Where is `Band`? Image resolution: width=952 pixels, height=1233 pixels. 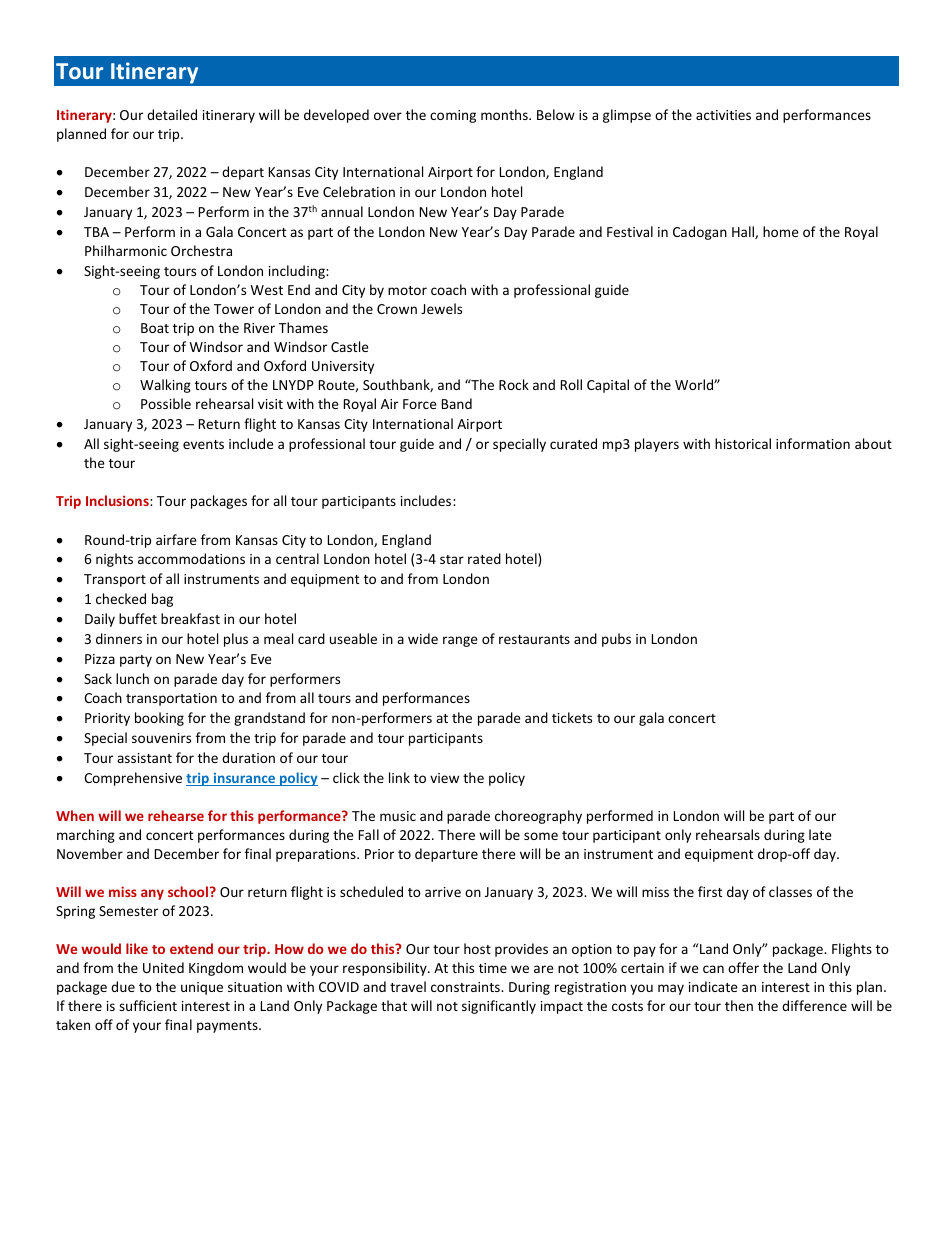 Band is located at coordinates (457, 403).
